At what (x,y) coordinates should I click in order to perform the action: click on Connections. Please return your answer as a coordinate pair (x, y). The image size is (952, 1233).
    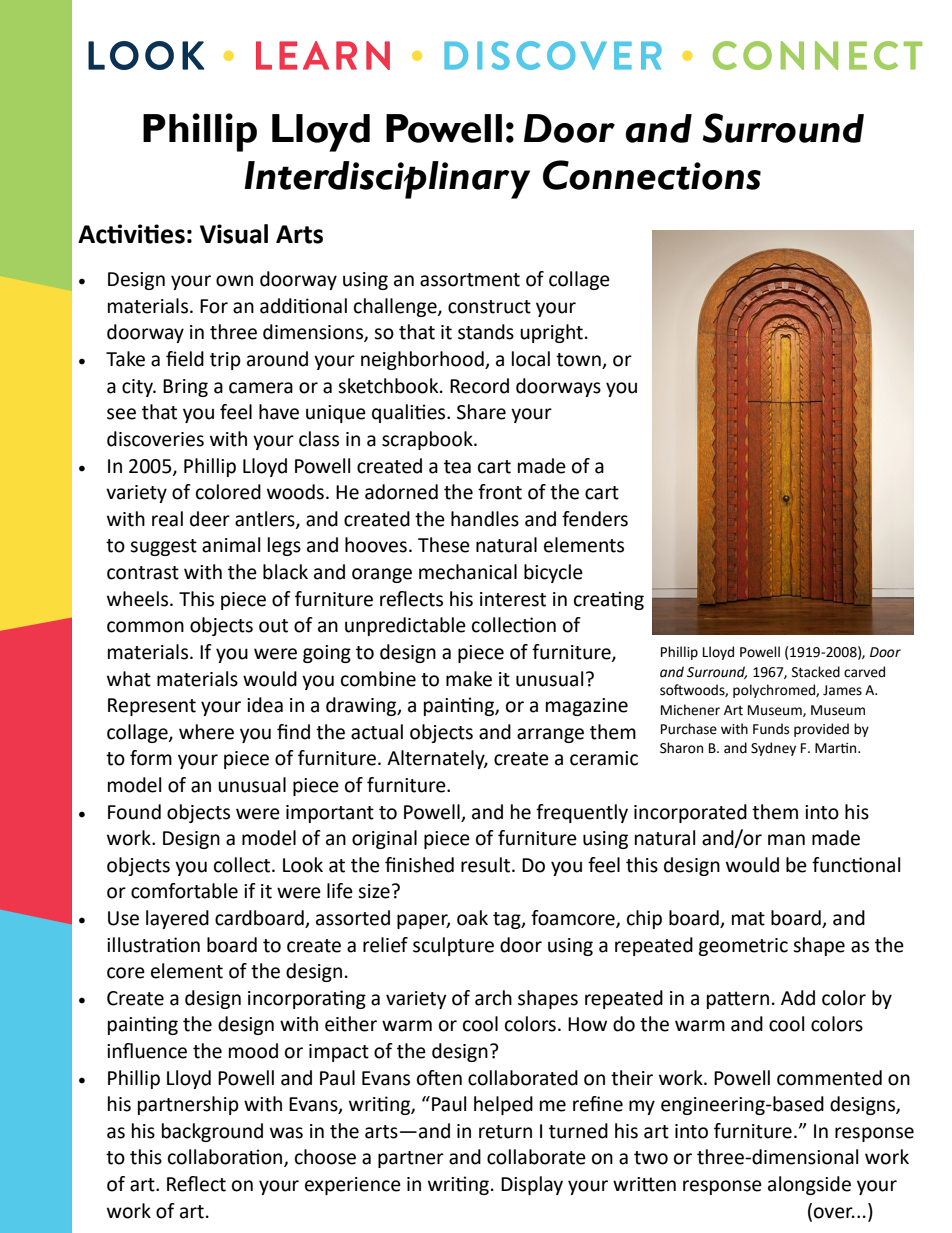
    Looking at the image, I should click on (652, 175).
